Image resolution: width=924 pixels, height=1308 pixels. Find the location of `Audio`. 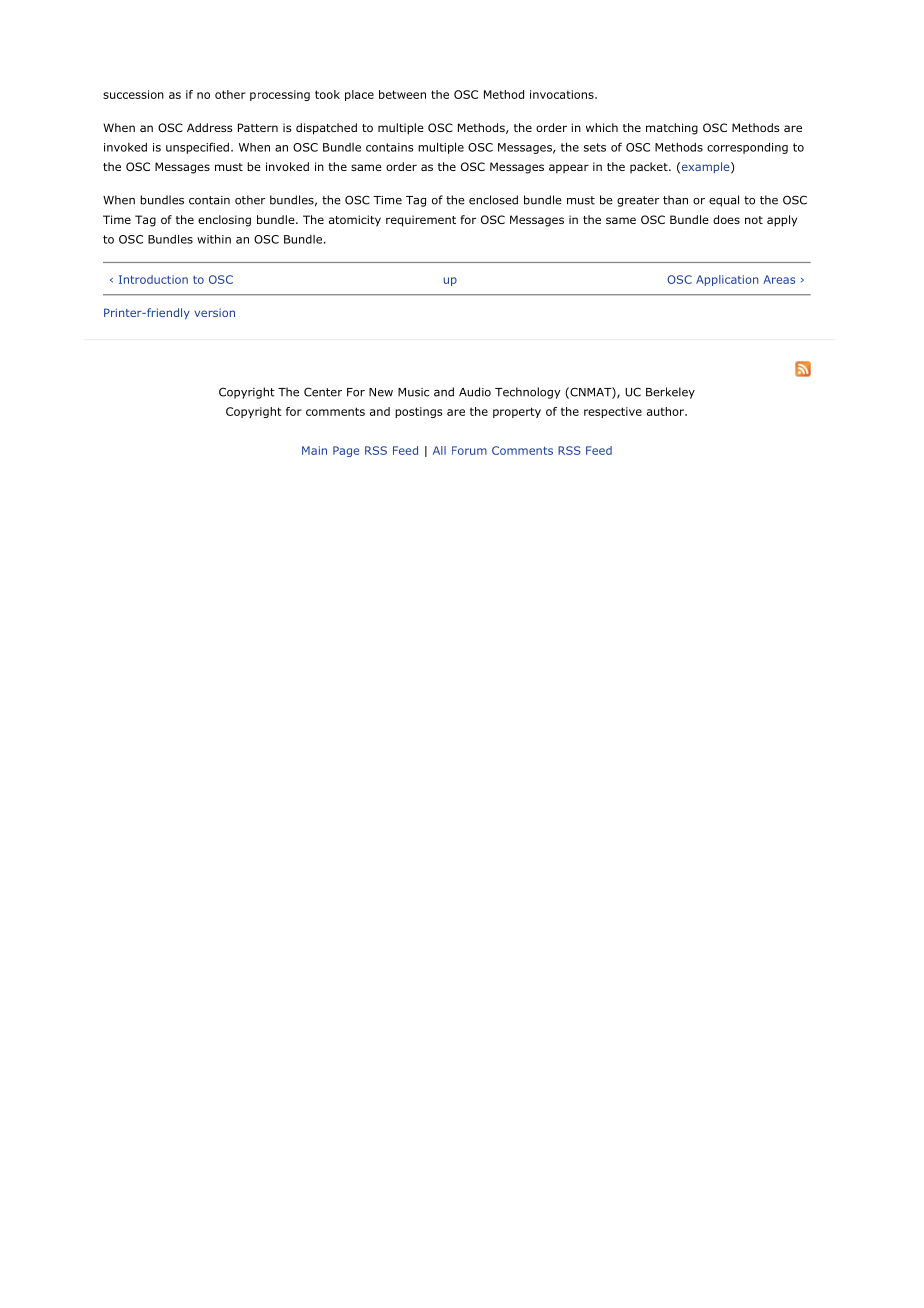

Audio is located at coordinates (475, 392).
